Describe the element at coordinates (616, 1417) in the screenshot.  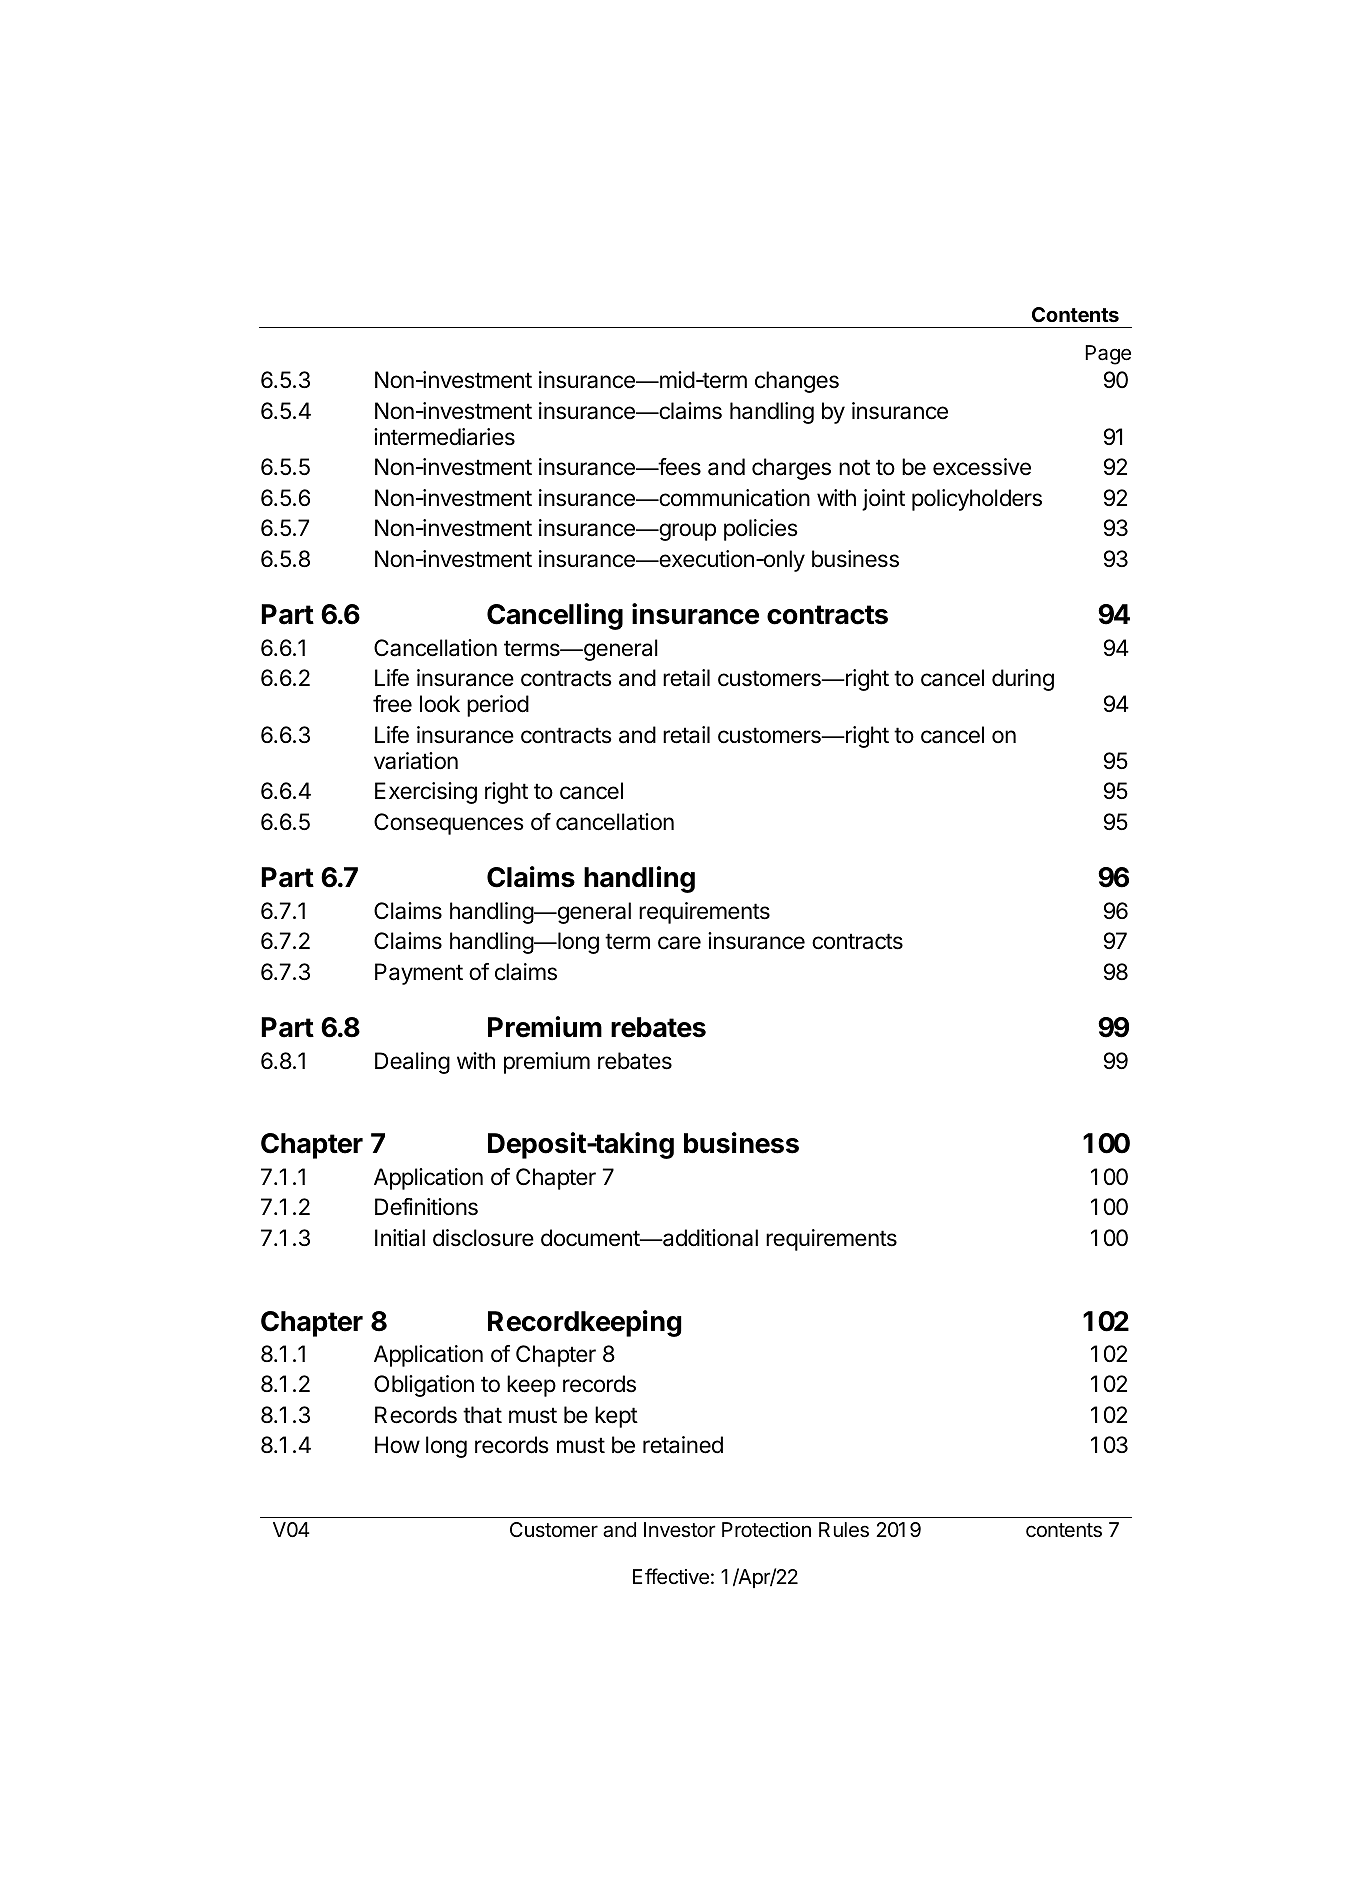
I see `kept` at that location.
